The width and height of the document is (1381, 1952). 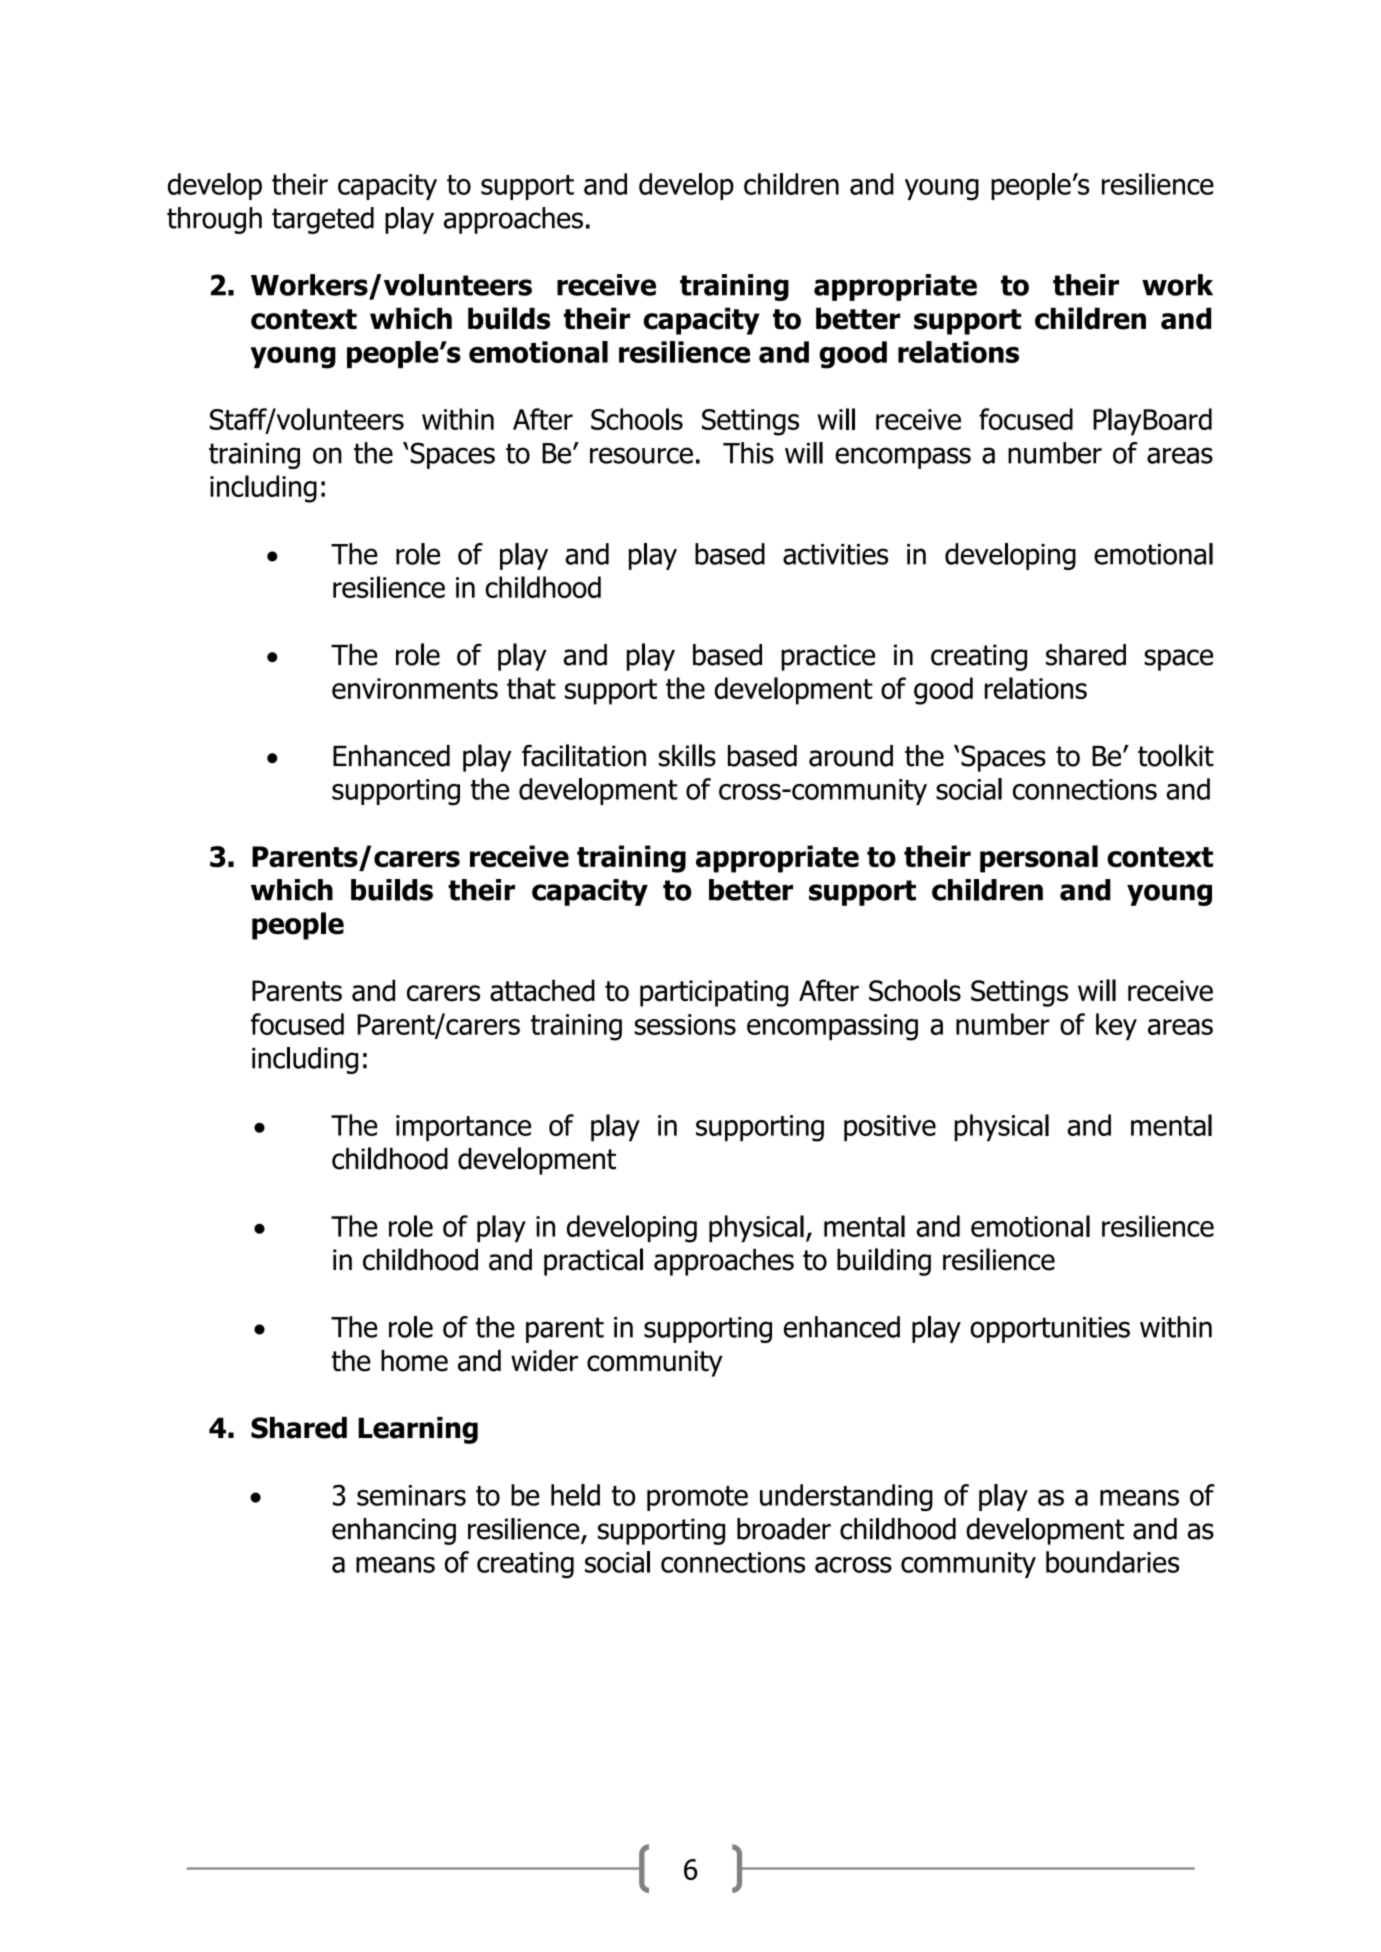 What do you see at coordinates (685, 1024) in the document?
I see `sessions` at bounding box center [685, 1024].
